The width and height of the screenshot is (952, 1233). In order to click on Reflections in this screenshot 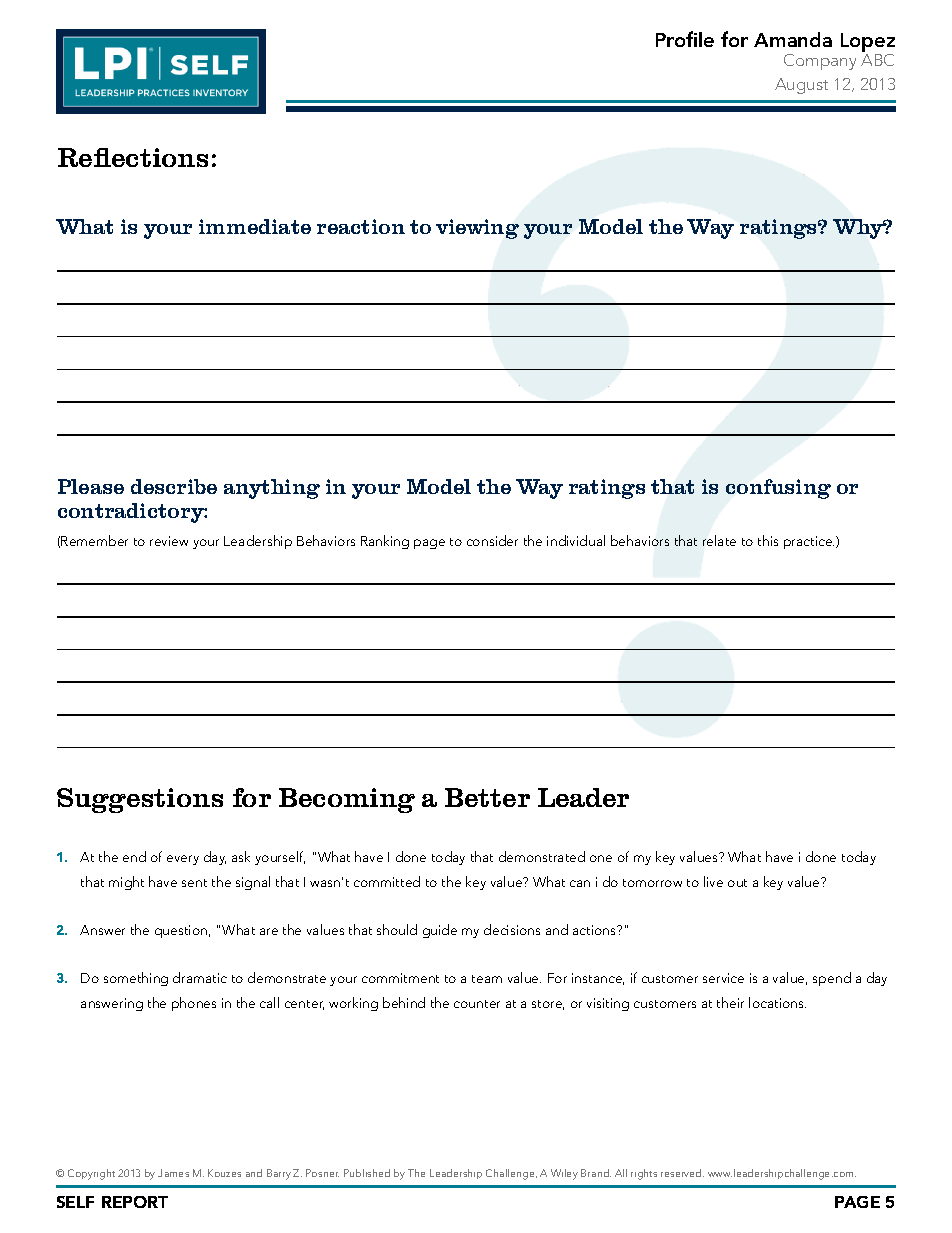, I will do `click(133, 157)`.
